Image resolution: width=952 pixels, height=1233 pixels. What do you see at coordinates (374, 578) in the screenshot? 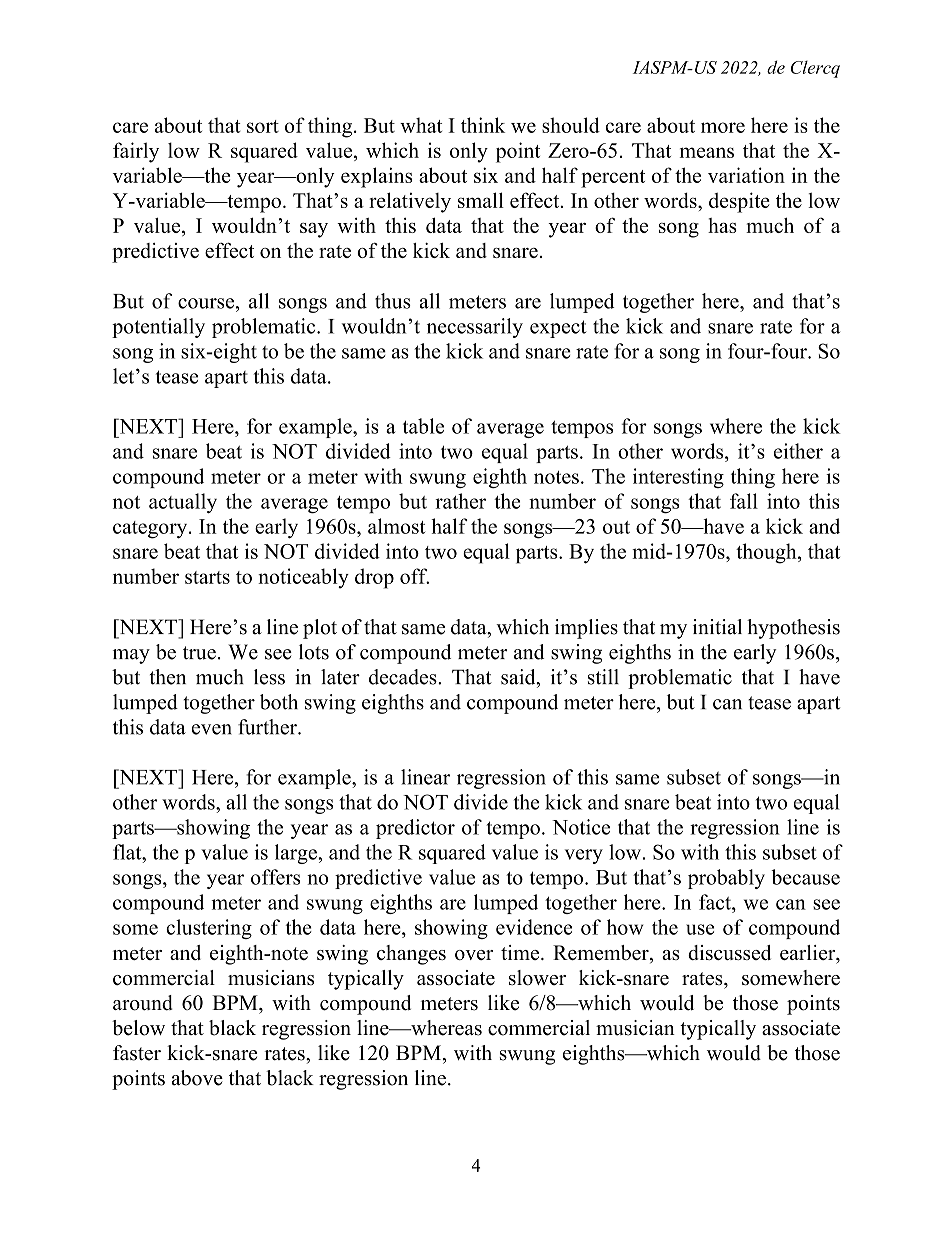
I see `drop` at bounding box center [374, 578].
